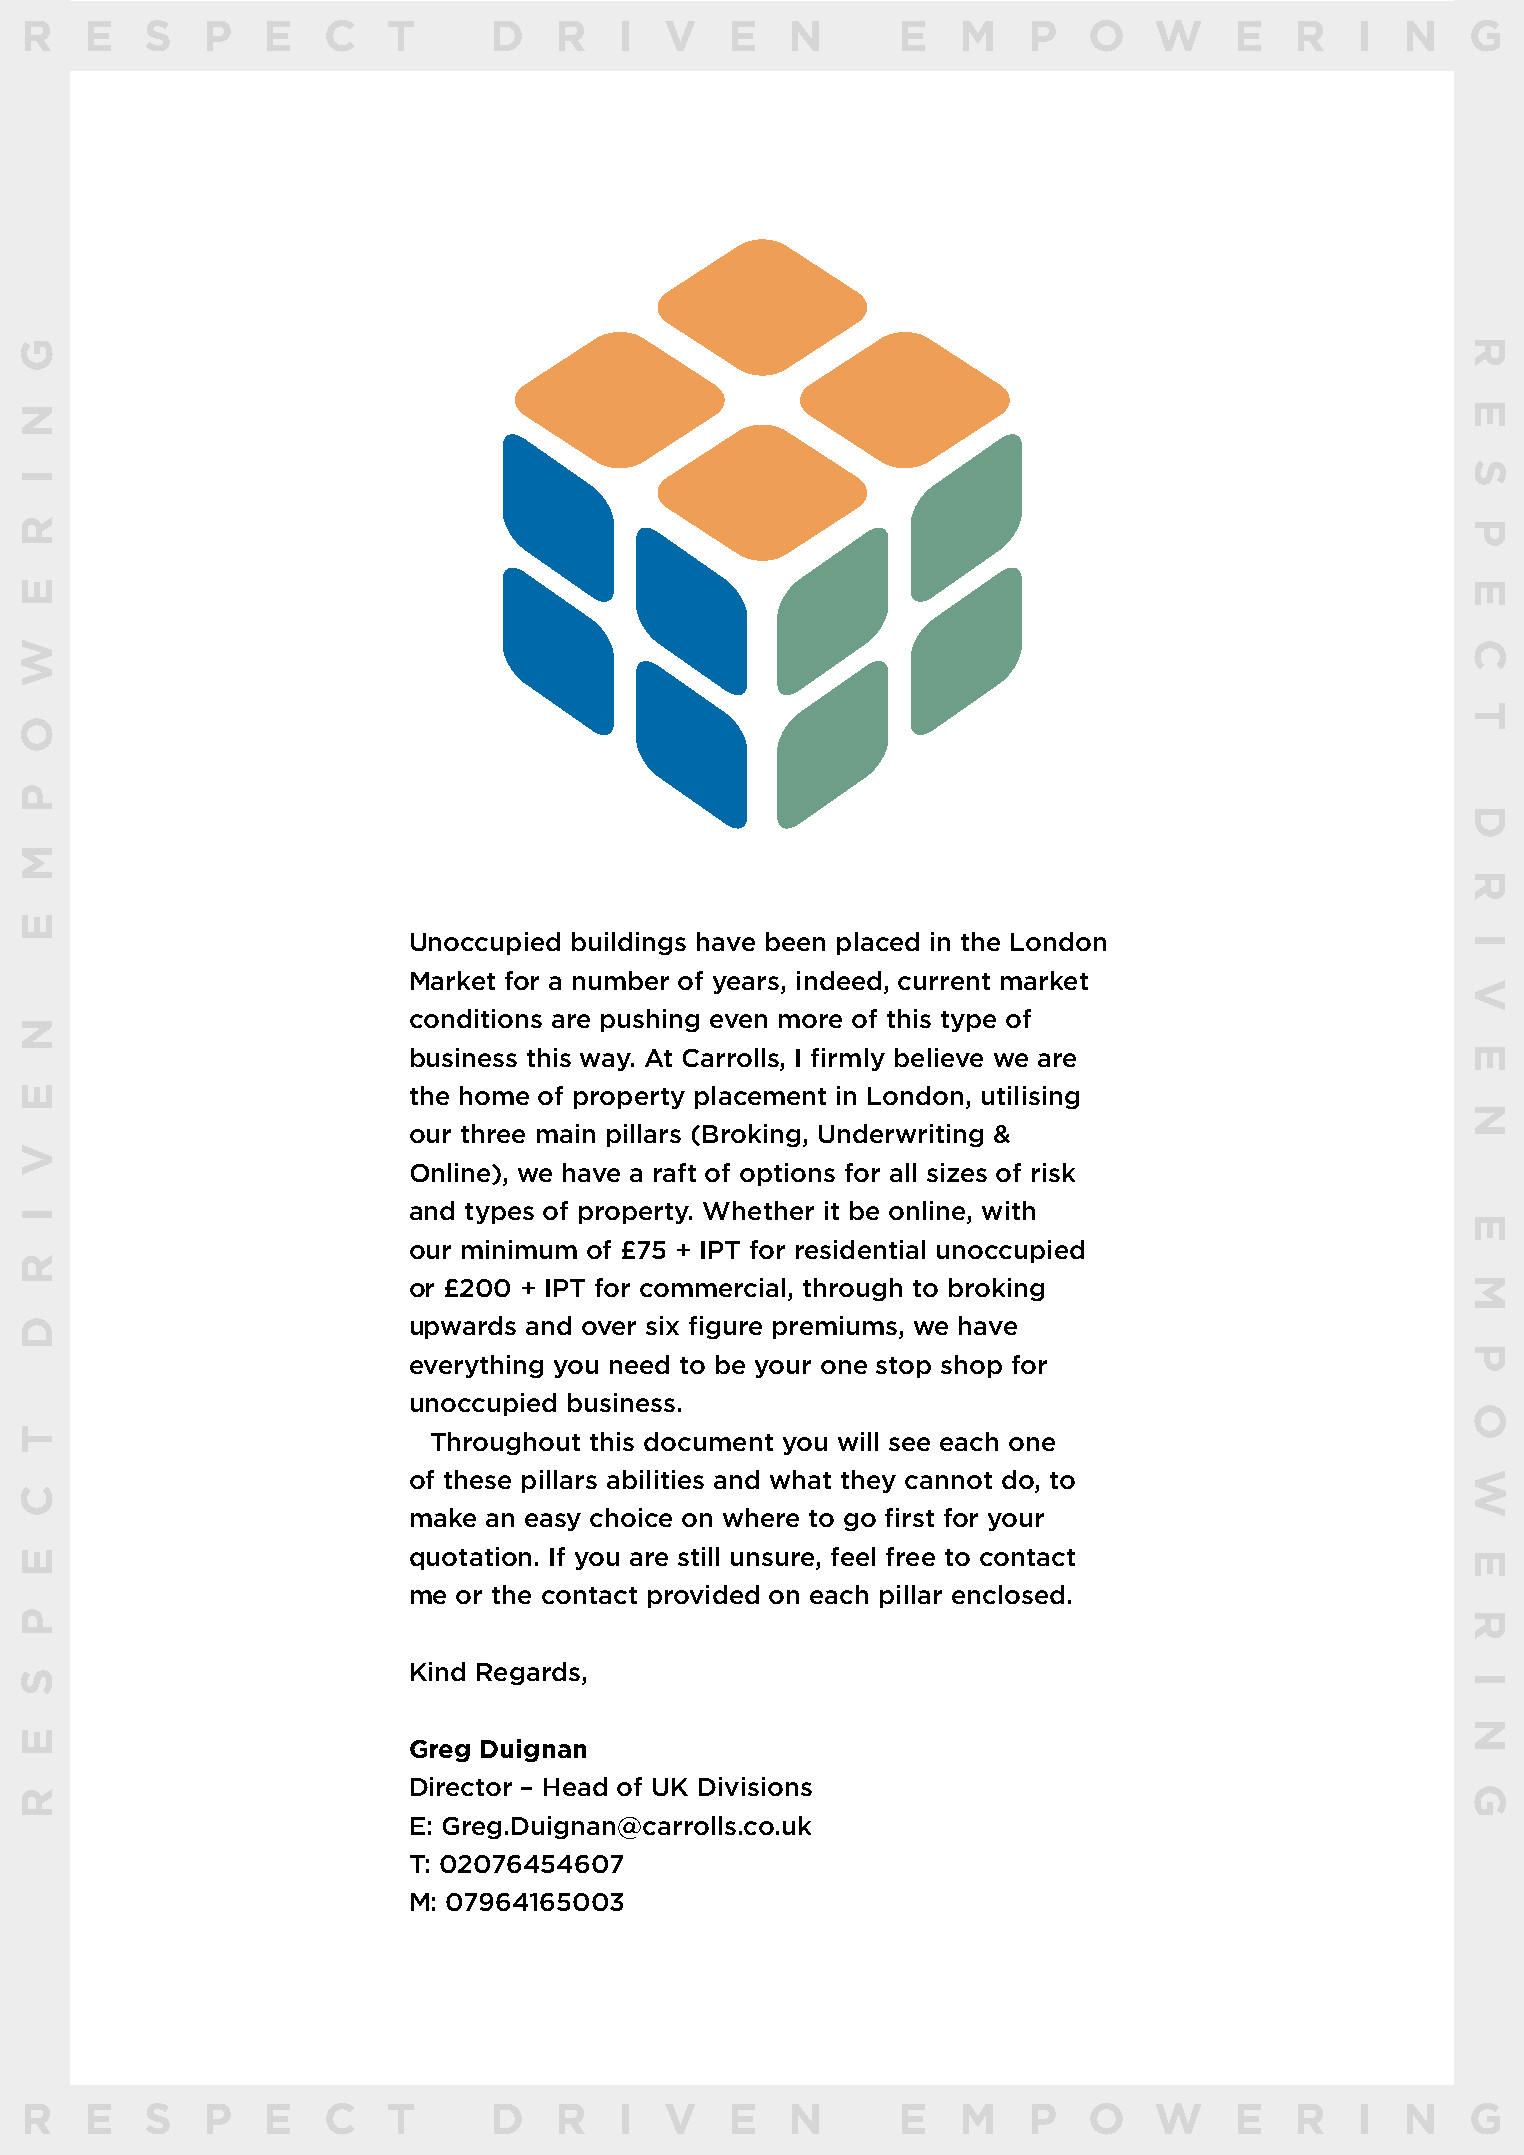 This image has width=1524, height=2155. Describe the element at coordinates (755, 1786) in the image. I see `Divisions` at that location.
